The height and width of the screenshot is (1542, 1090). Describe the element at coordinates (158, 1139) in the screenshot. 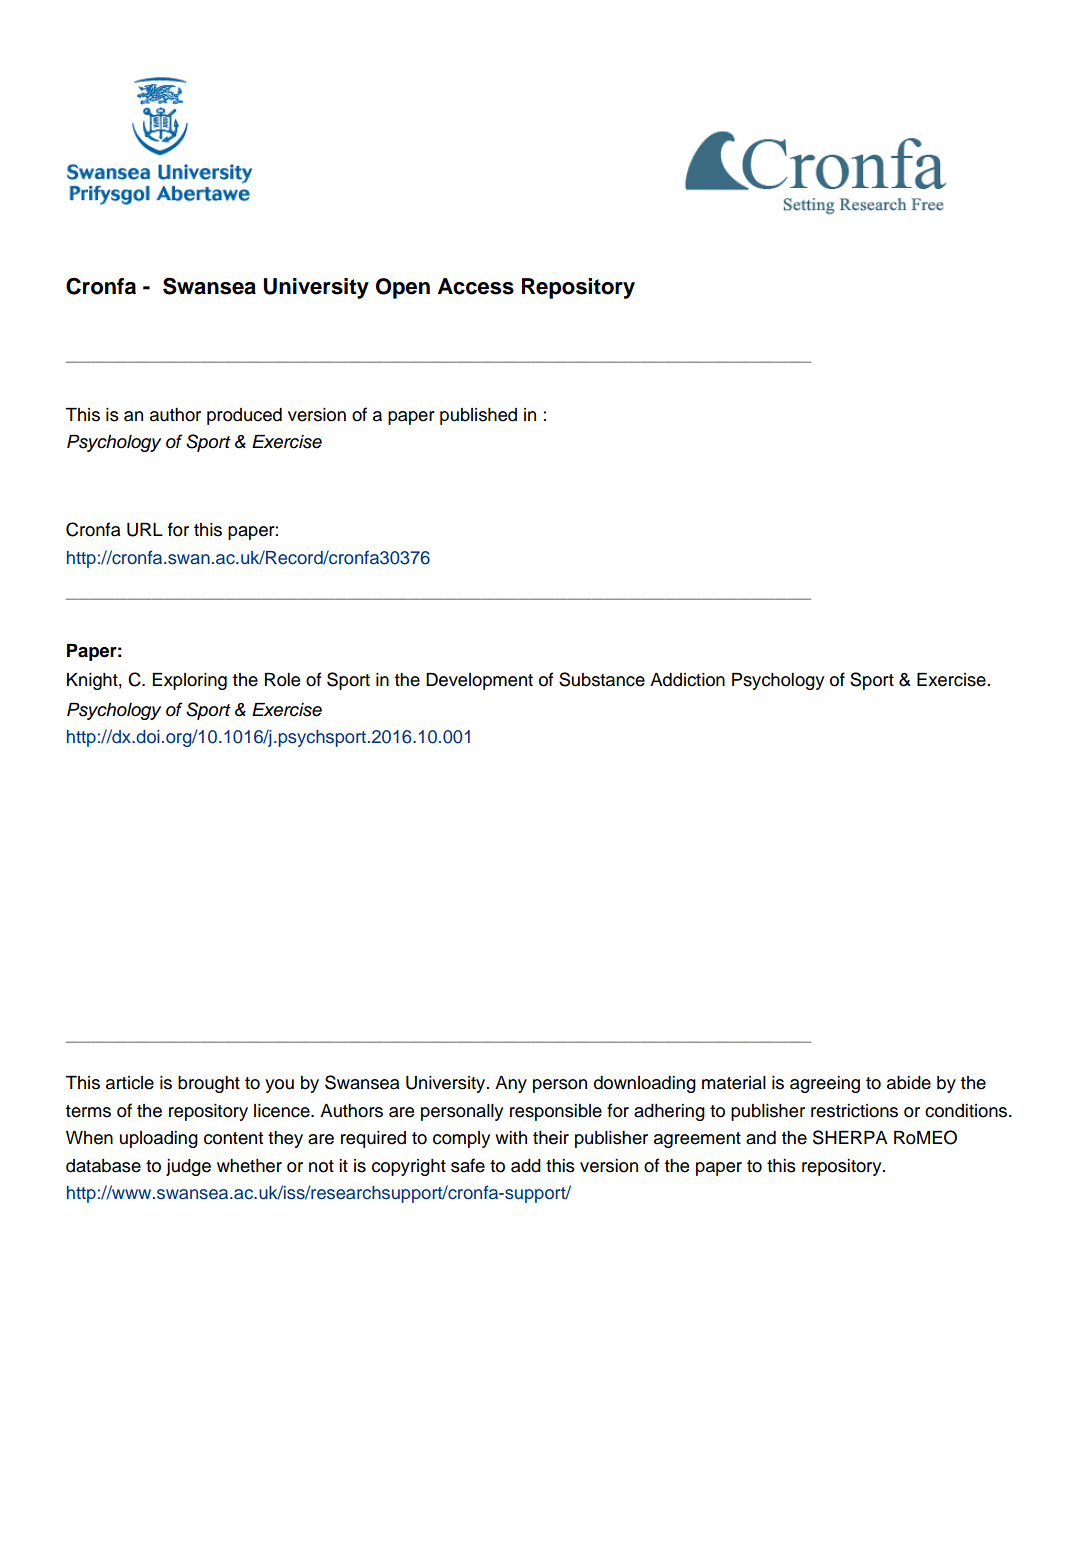

I see `uploading` at that location.
